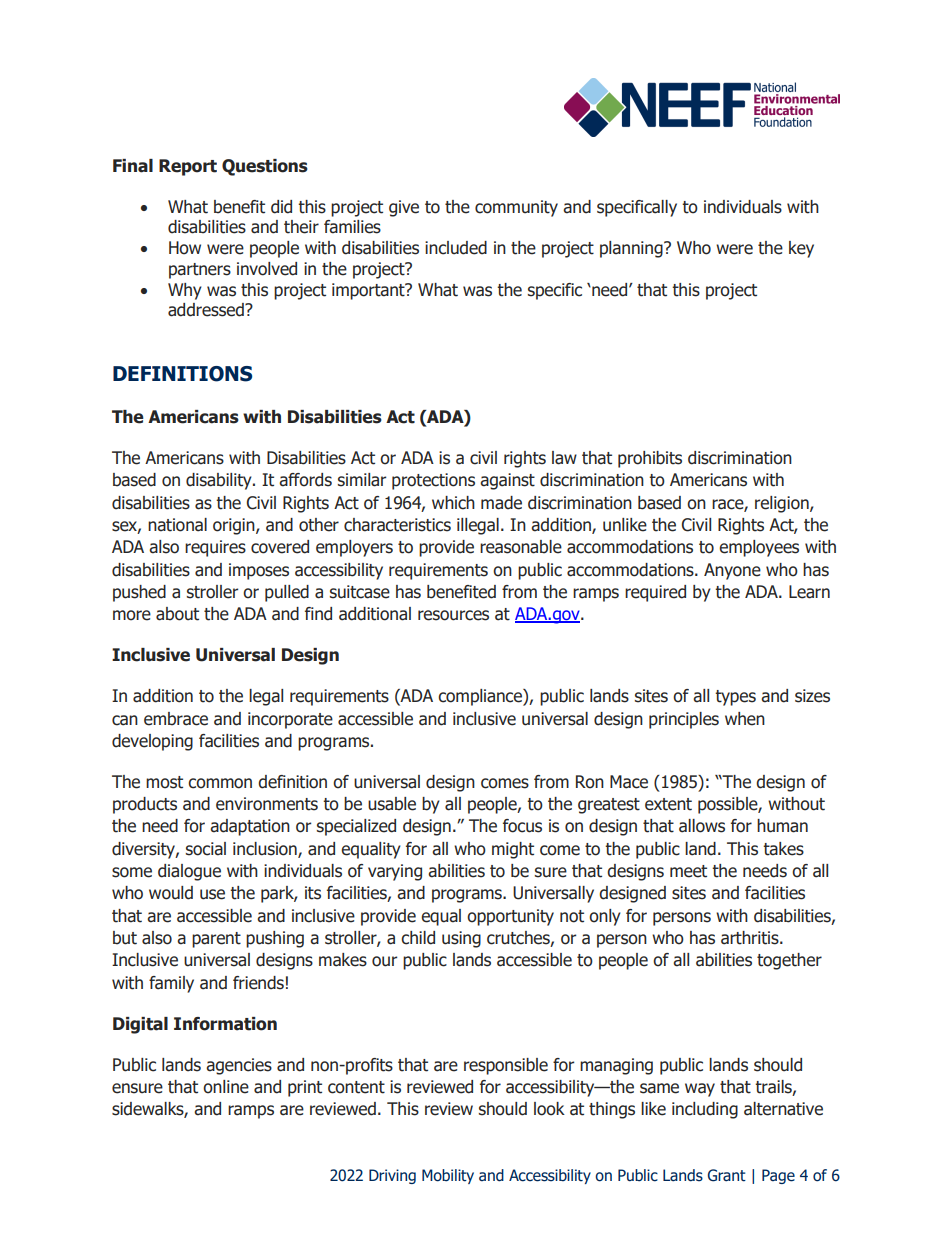 The width and height of the screenshot is (952, 1233). I want to click on community, so click(516, 208).
